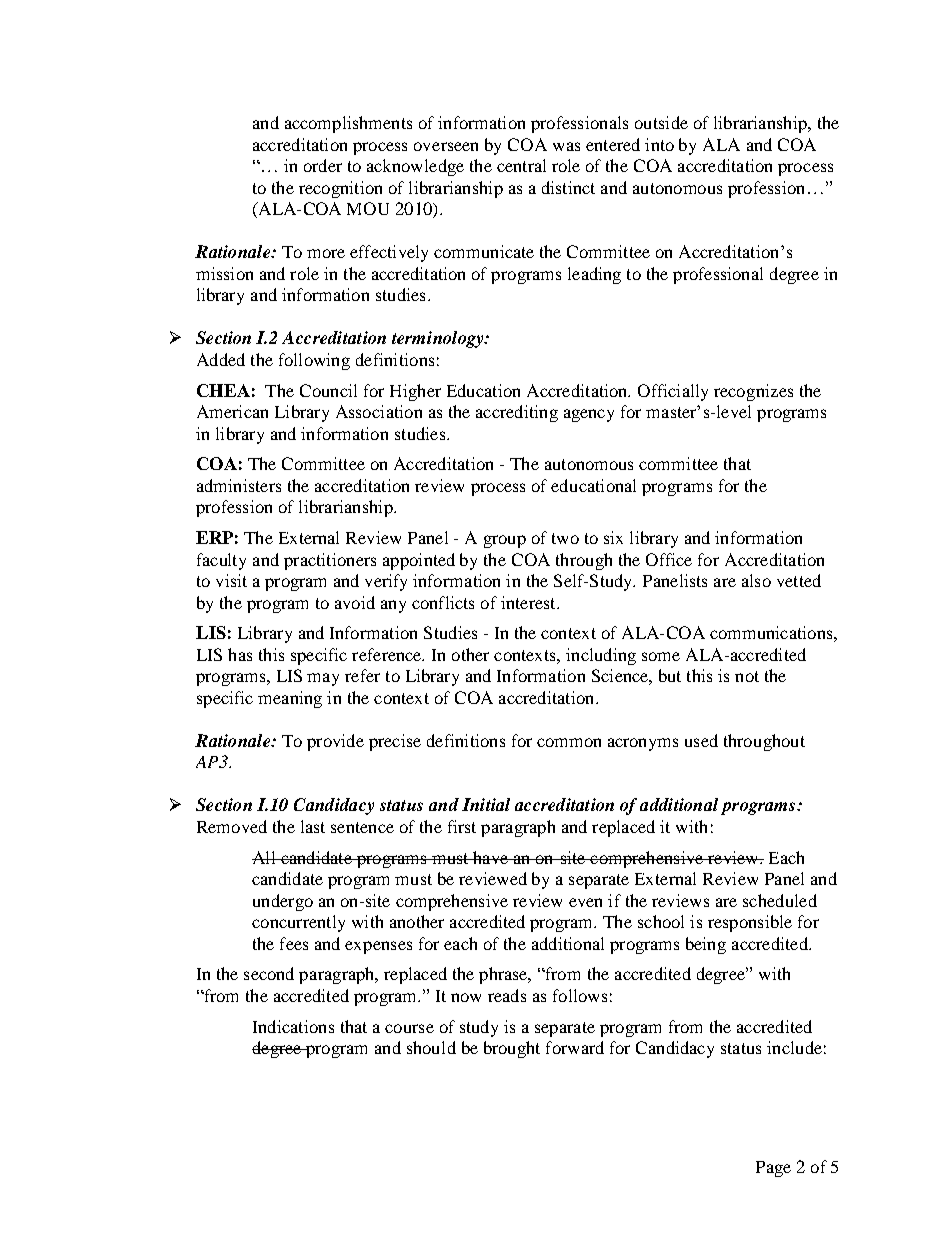 Image resolution: width=952 pixels, height=1233 pixels. What do you see at coordinates (521, 165) in the screenshot?
I see `central` at bounding box center [521, 165].
